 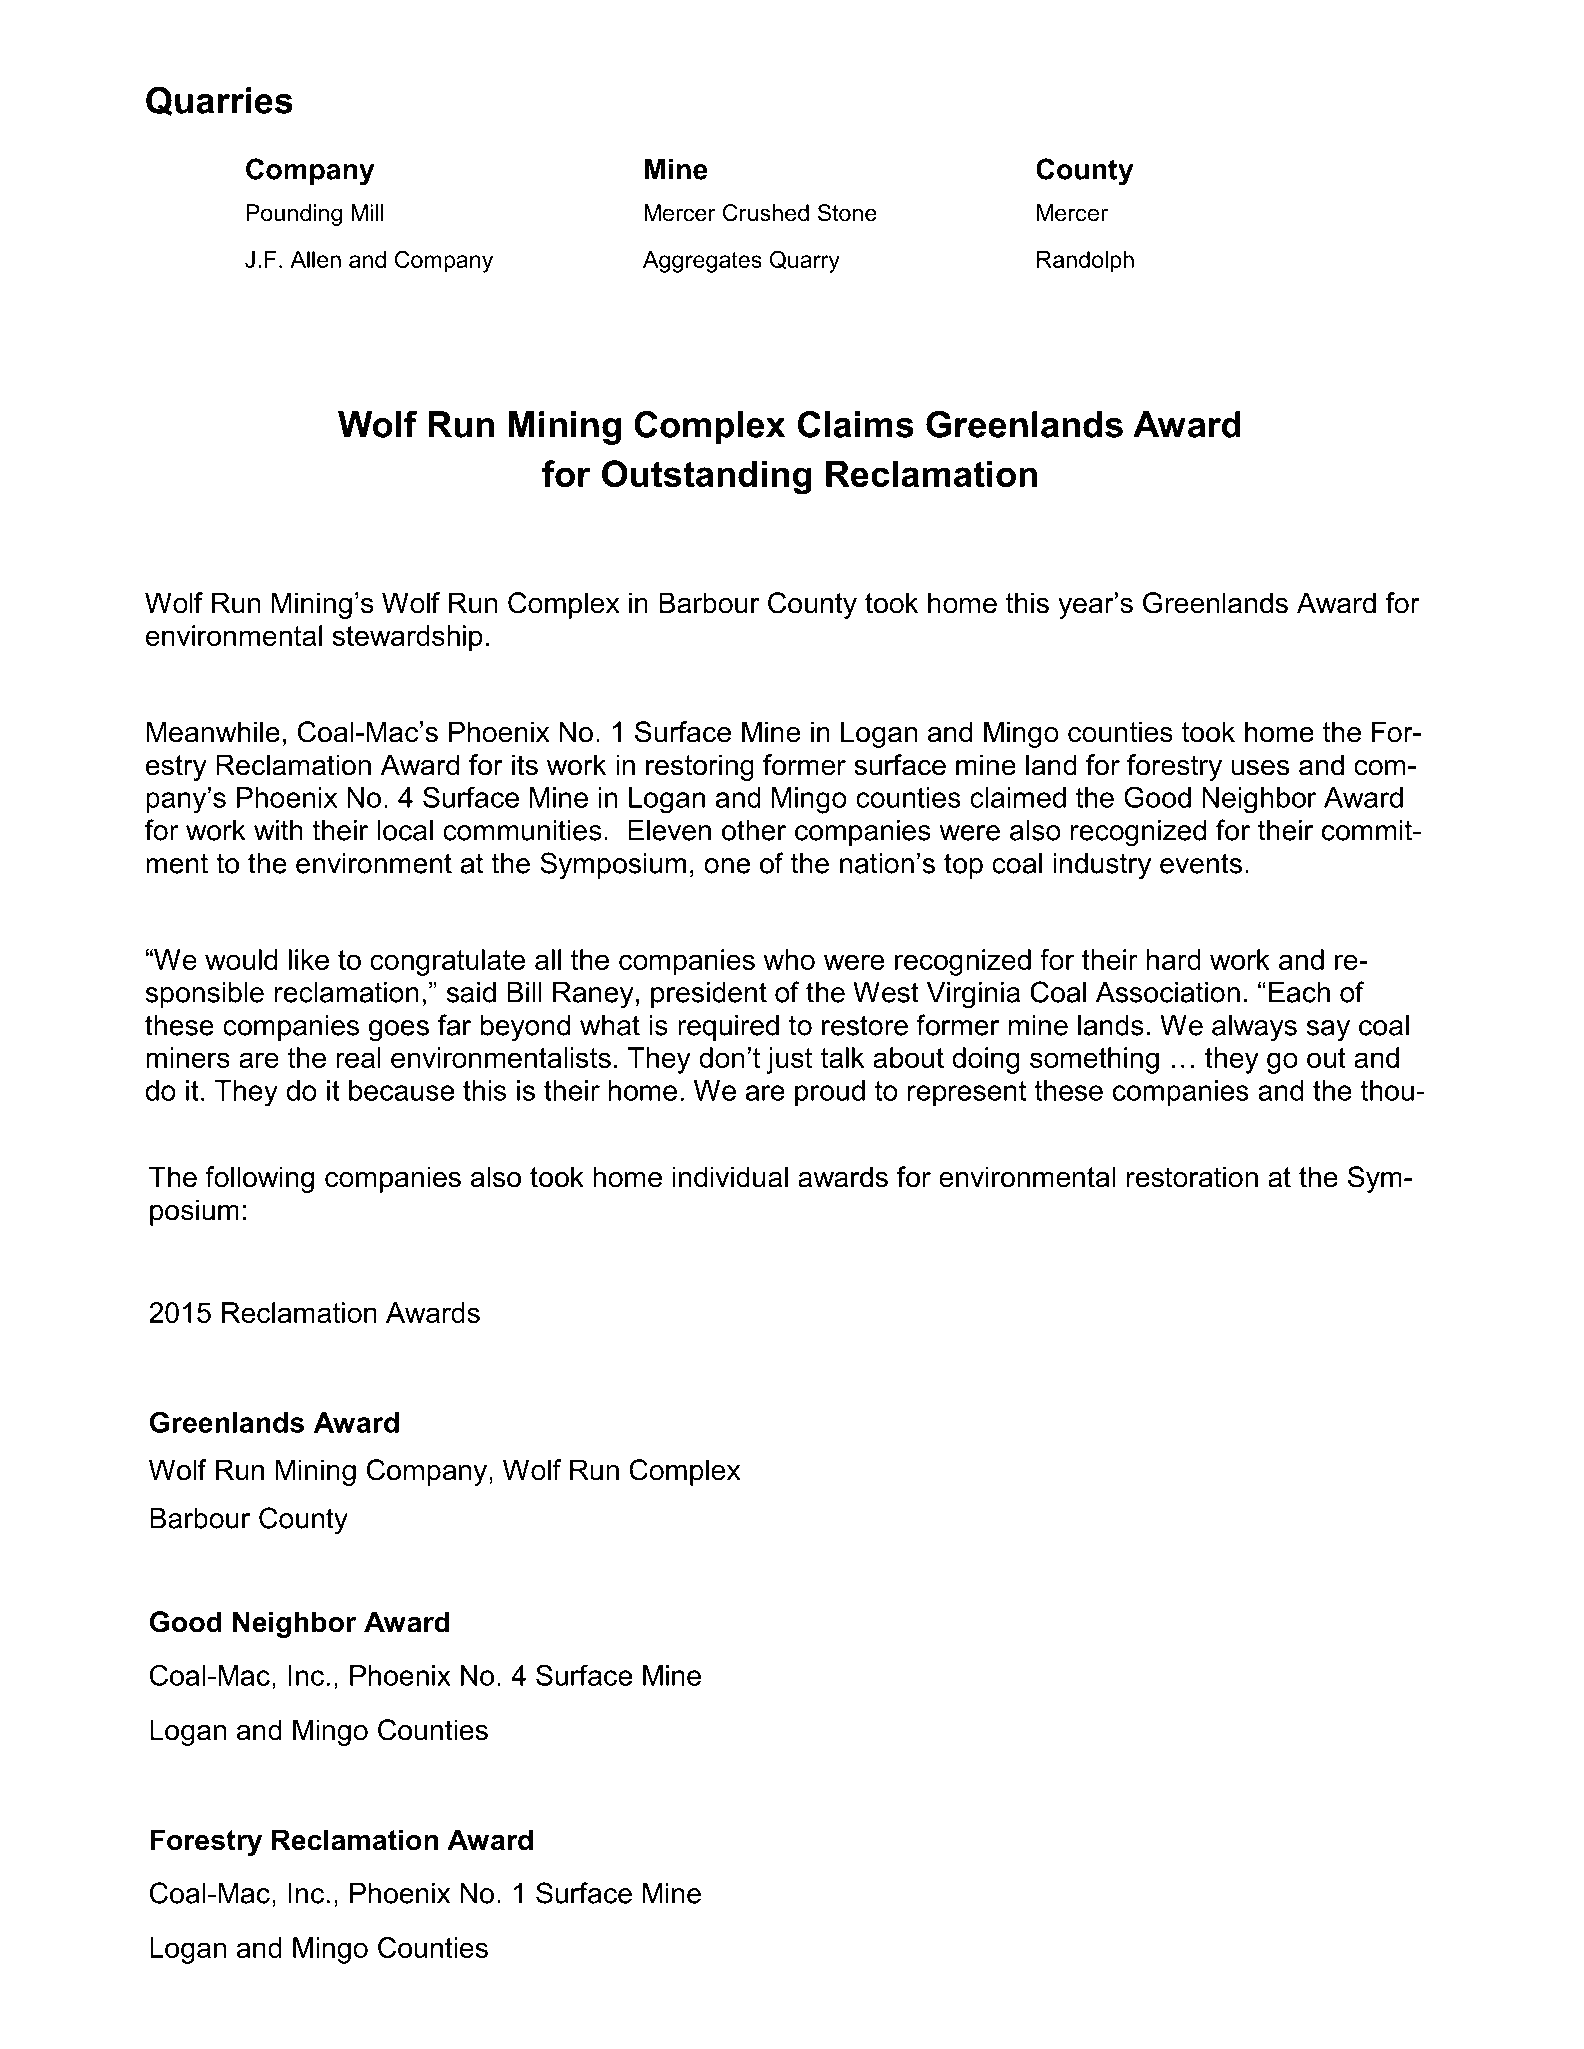 What do you see at coordinates (1260, 768) in the page?
I see `uses` at bounding box center [1260, 768].
